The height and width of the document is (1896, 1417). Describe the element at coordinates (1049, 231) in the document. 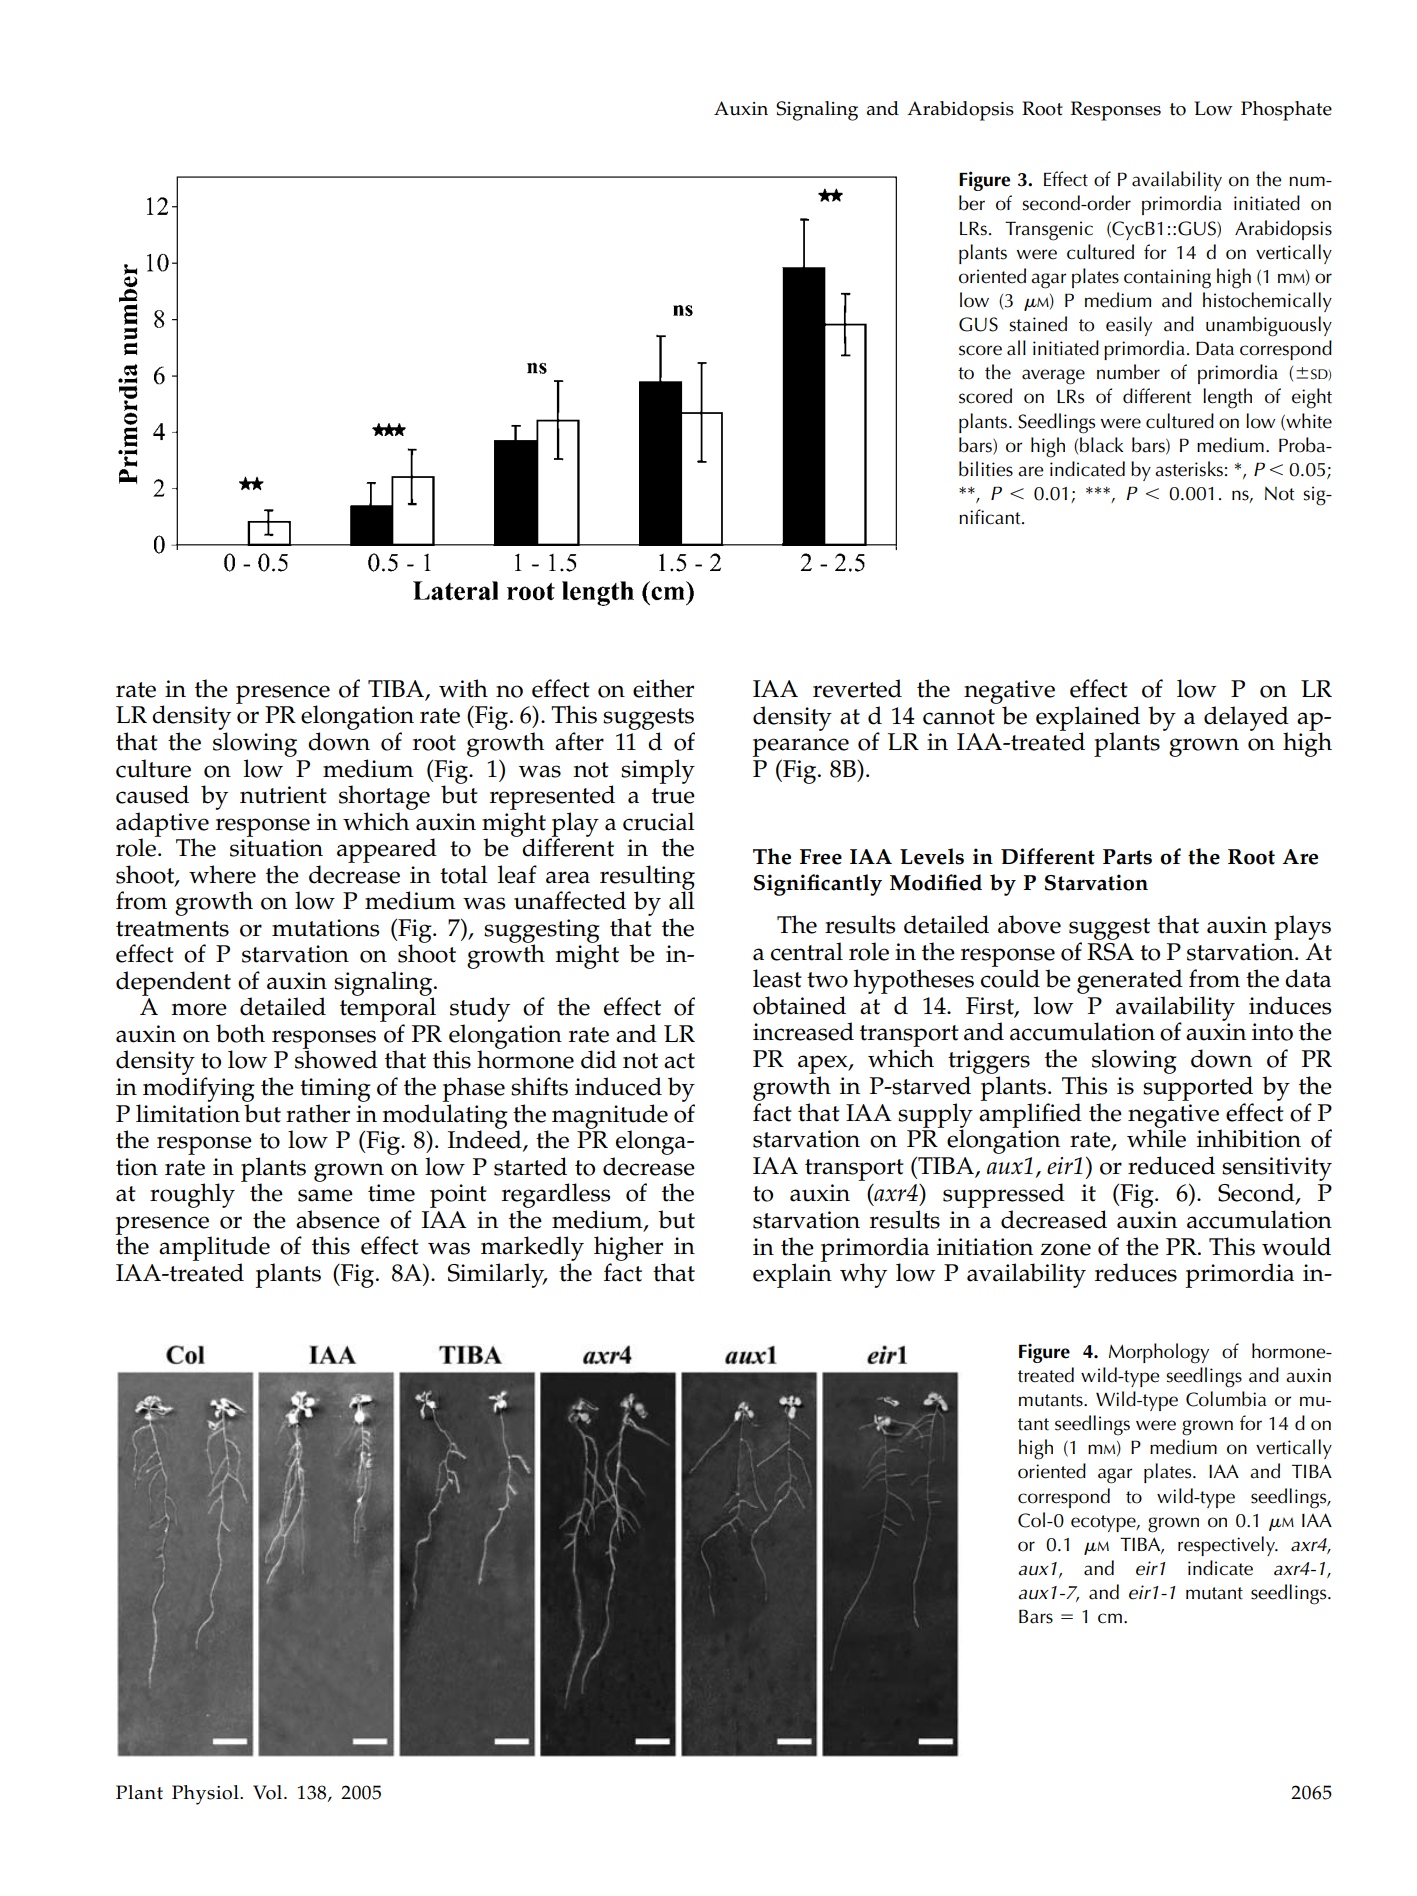

I see `Transgenic` at that location.
